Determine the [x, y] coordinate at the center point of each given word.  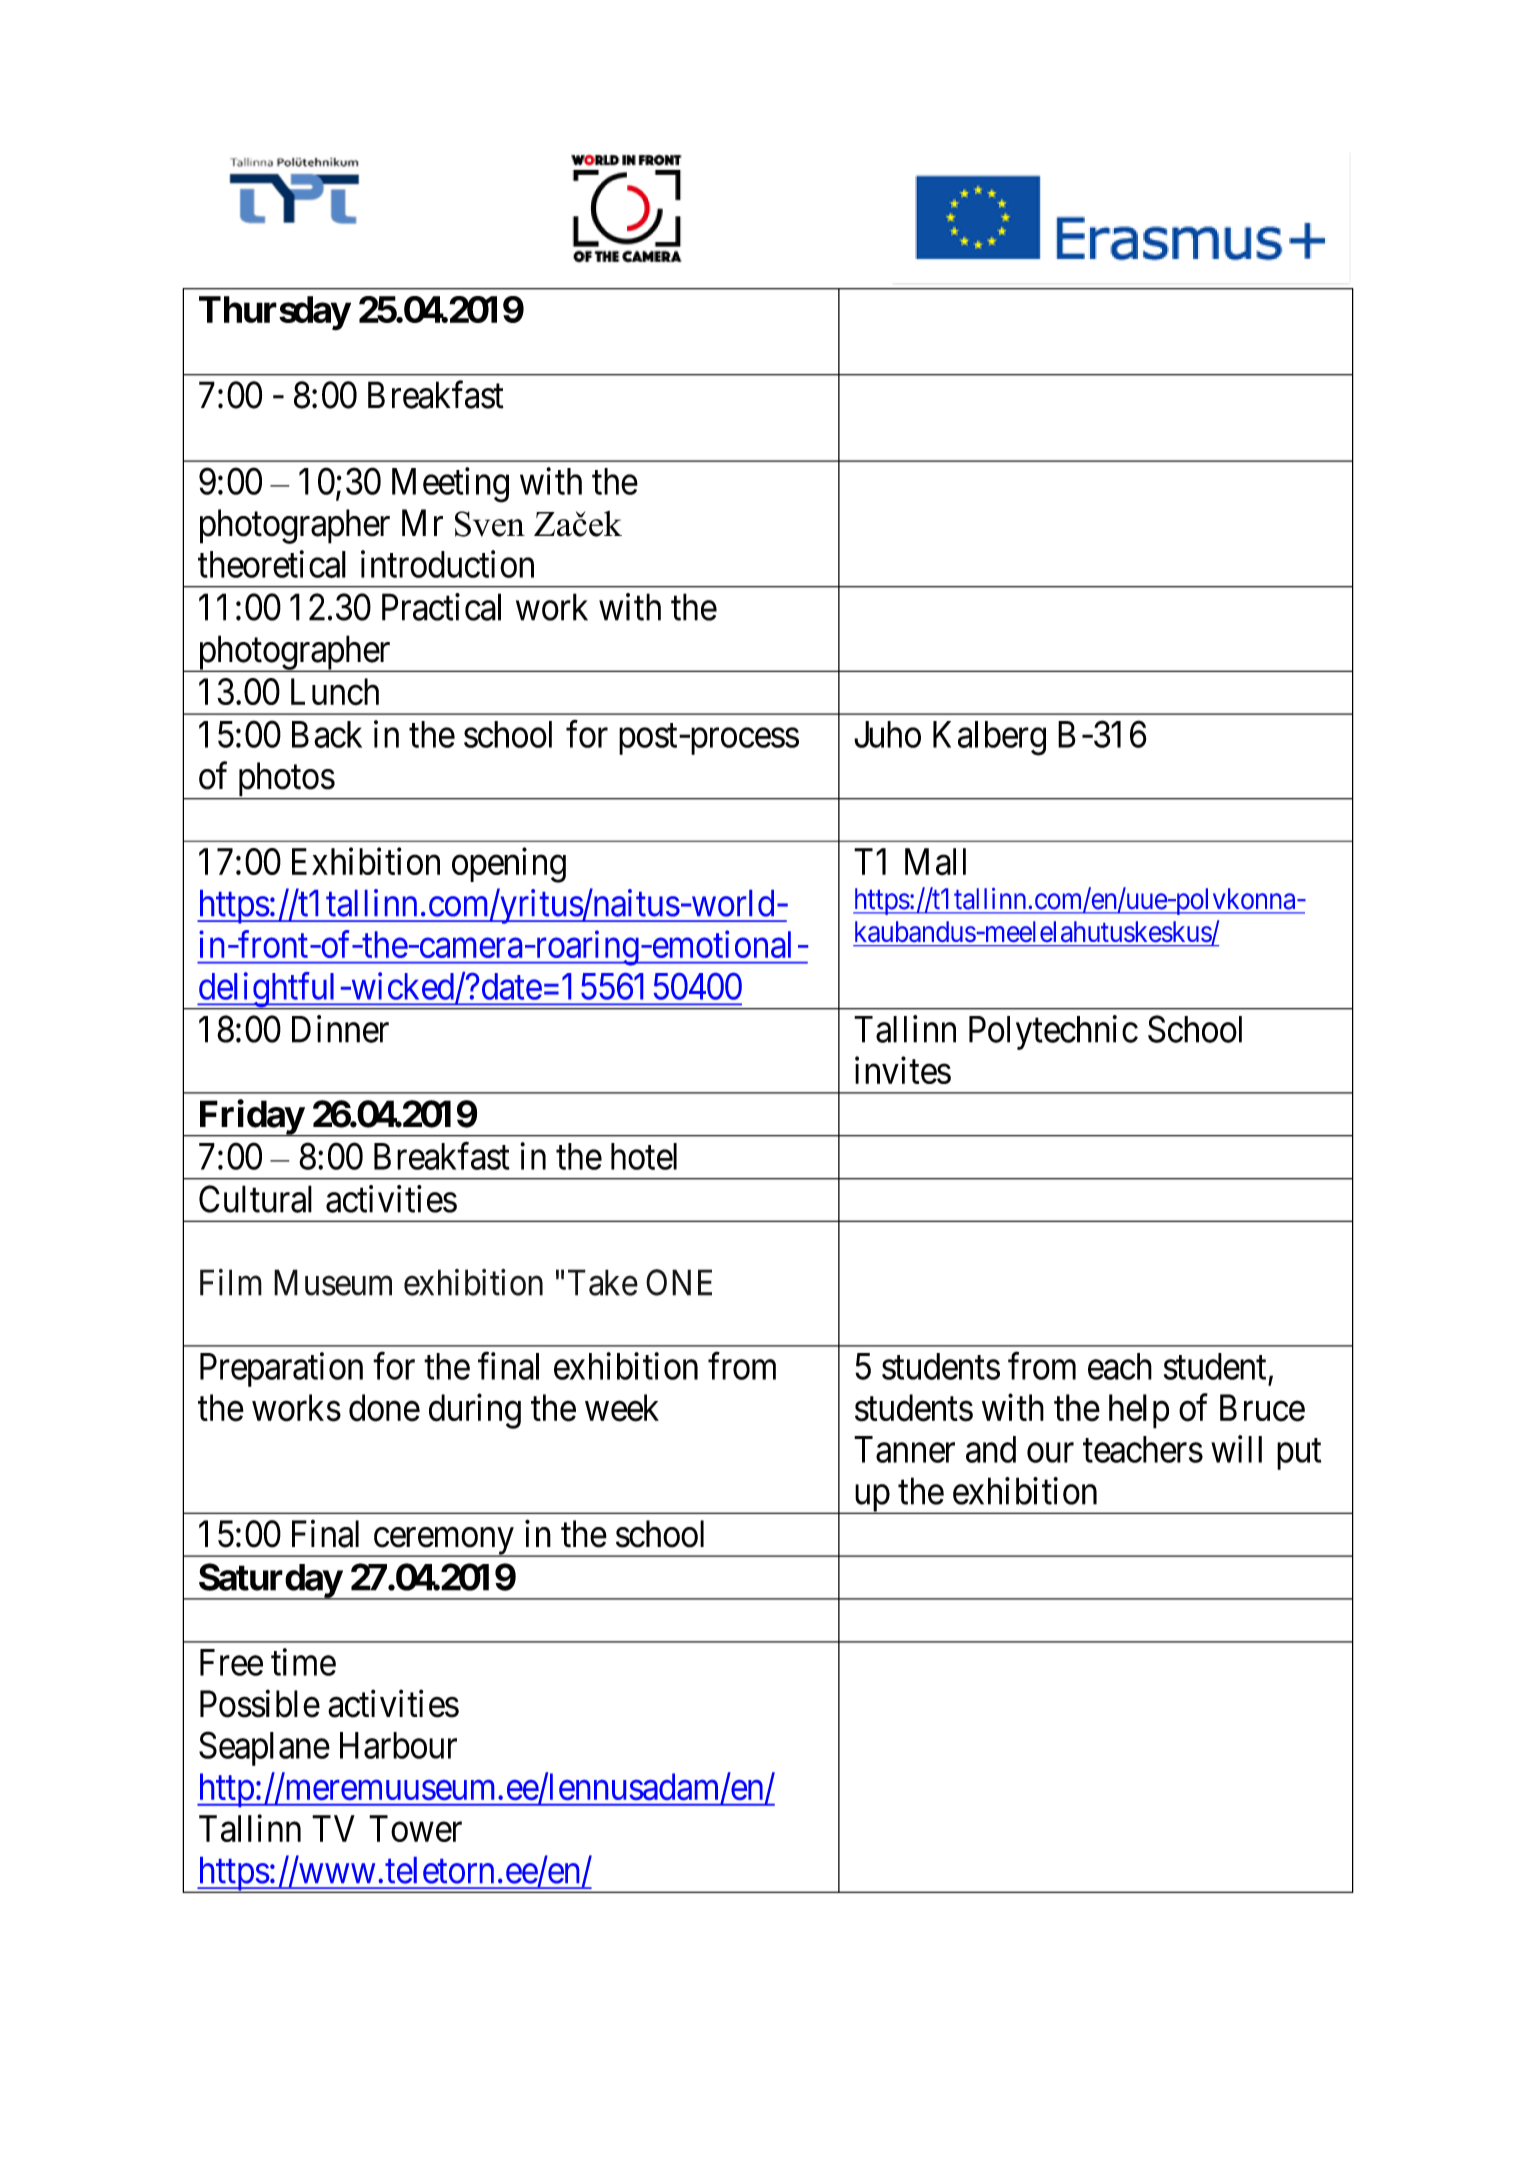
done [384, 1408]
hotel [644, 1156]
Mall [935, 861]
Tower [415, 1828]
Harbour [398, 1745]
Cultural [255, 1199]
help [1139, 1411]
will [1236, 1449]
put [1299, 1454]
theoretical [272, 564]
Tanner [904, 1449]
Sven [490, 524]
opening [509, 865]
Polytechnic [1053, 1032]
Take [603, 1282]
